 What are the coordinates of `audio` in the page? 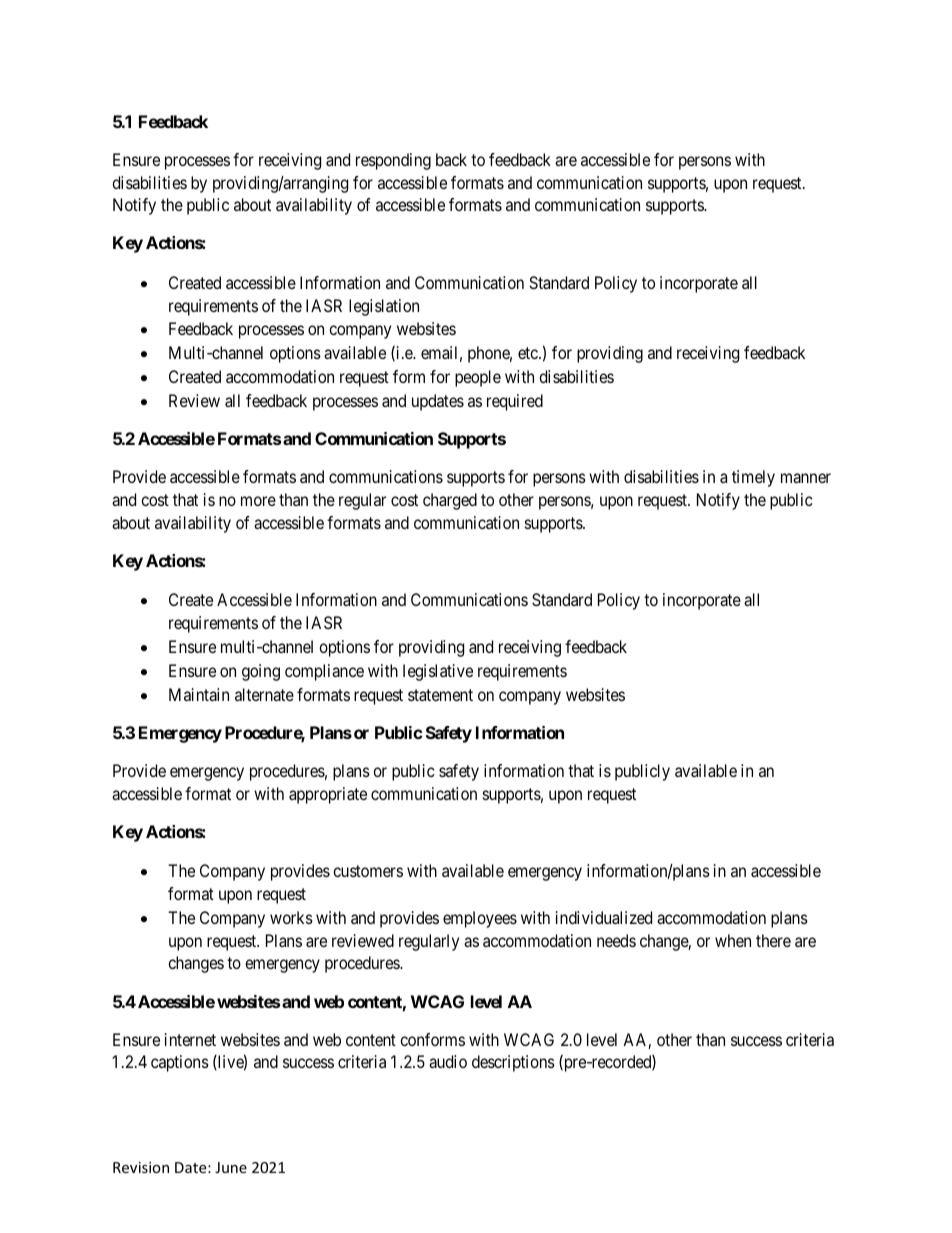 It's located at (448, 1061).
